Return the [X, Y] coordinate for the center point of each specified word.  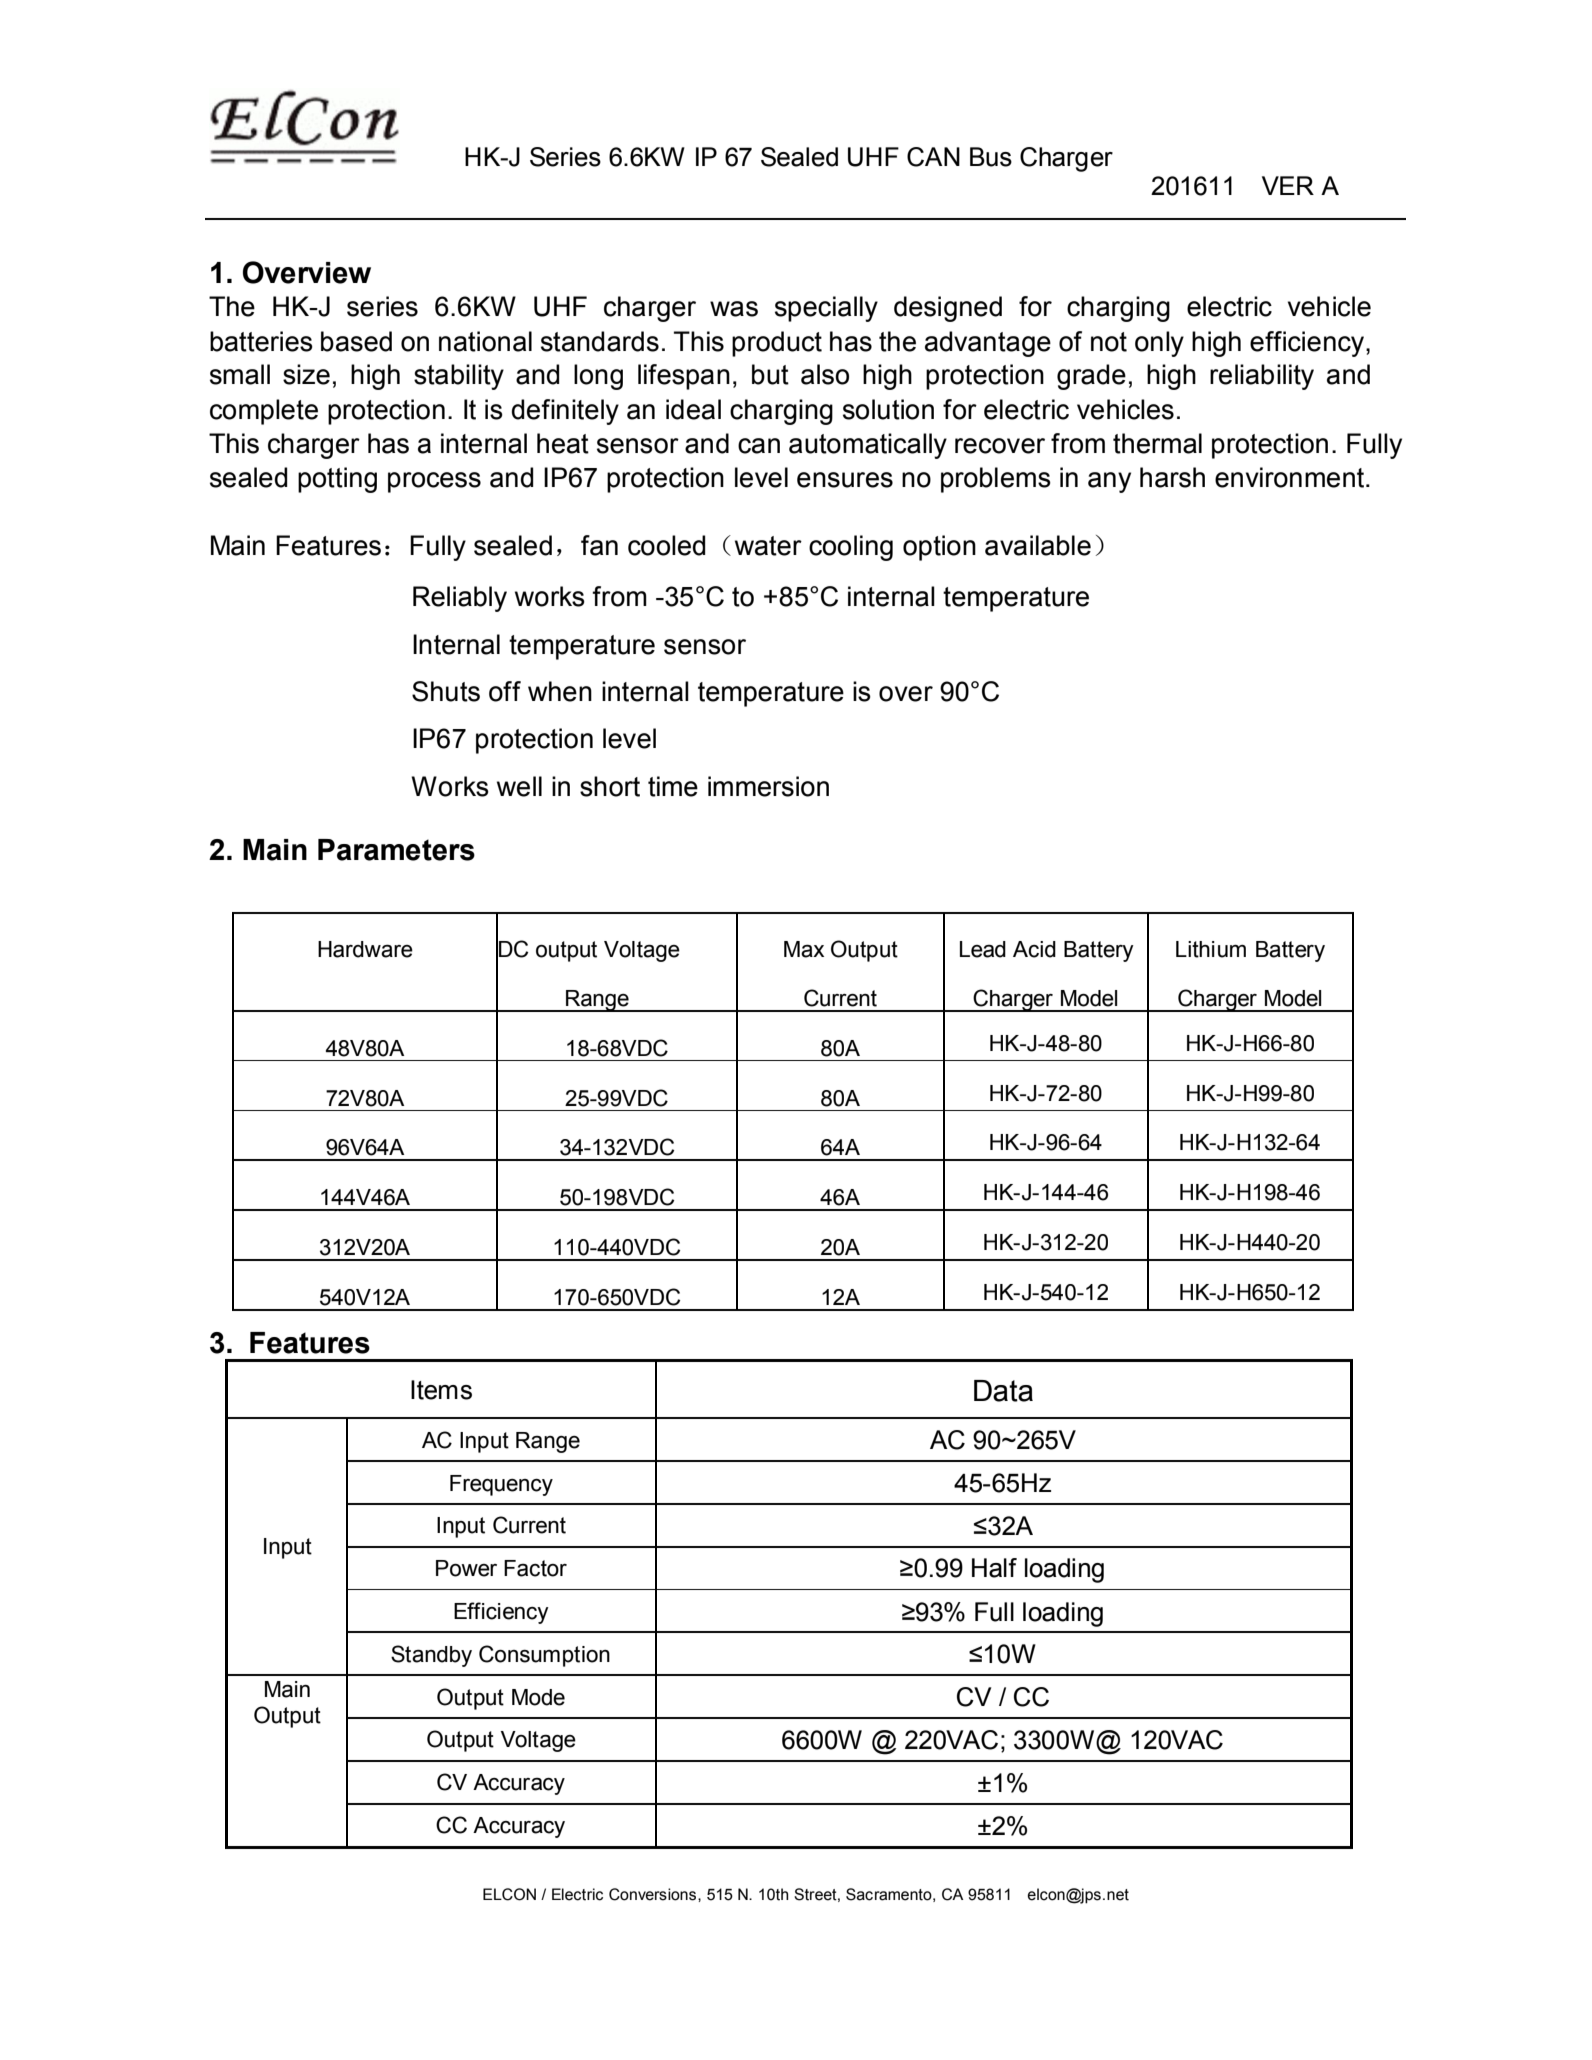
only [1159, 344]
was [734, 309]
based [356, 341]
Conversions [654, 1894]
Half [994, 1568]
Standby [431, 1656]
